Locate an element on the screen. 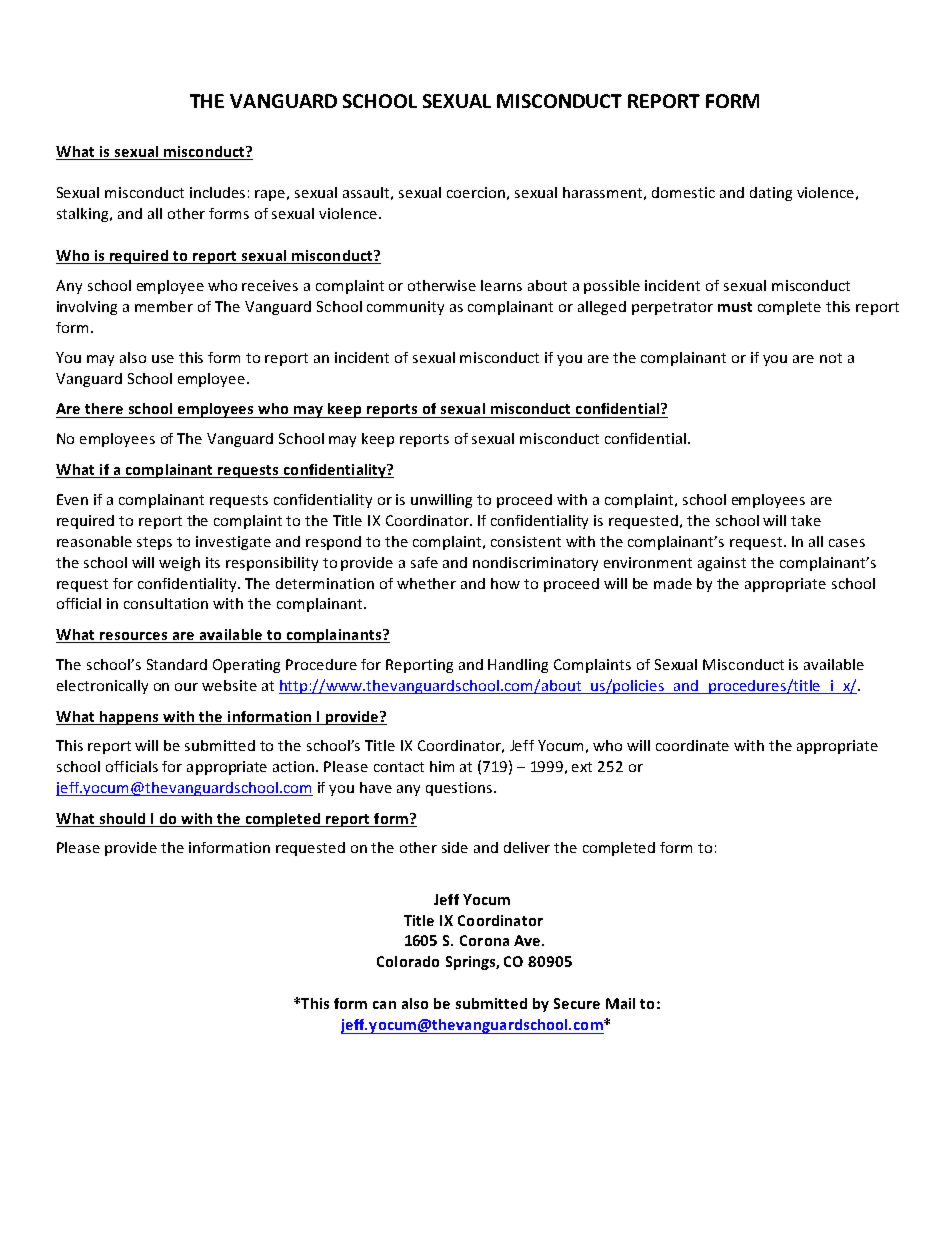  whether is located at coordinates (426, 583).
